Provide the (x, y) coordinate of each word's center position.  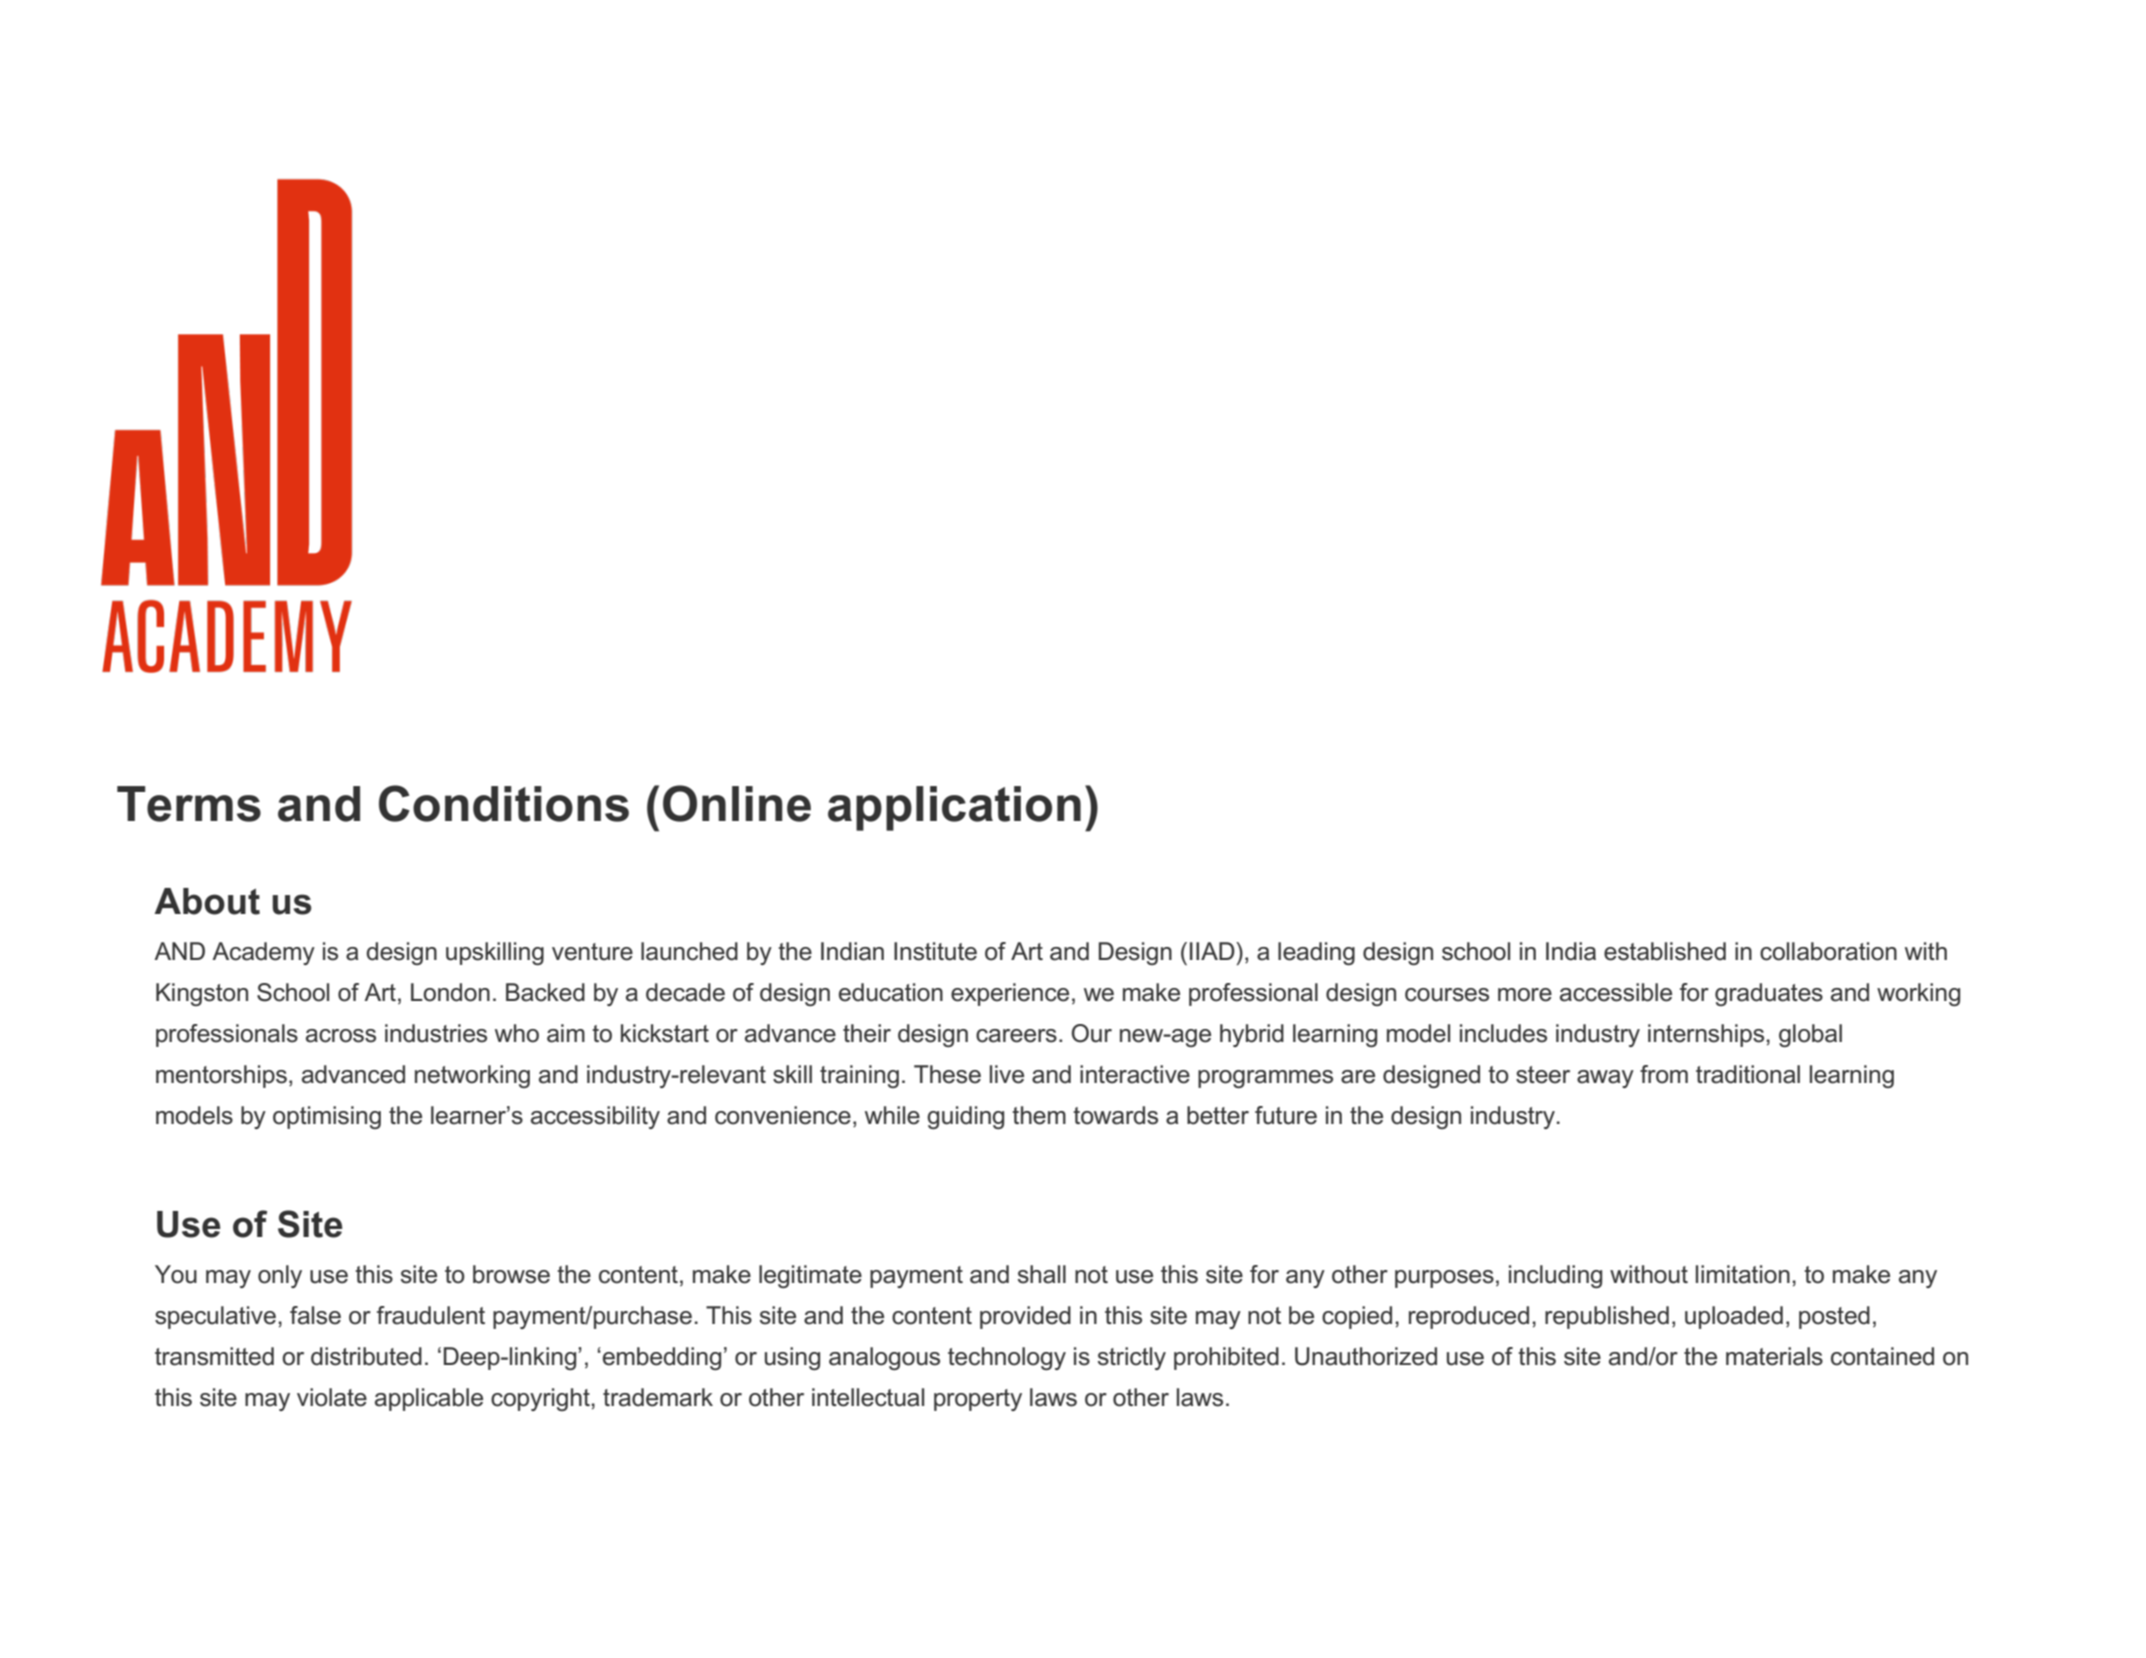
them (1039, 1115)
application (954, 808)
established (1665, 951)
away (1605, 1079)
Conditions (504, 803)
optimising (327, 1117)
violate (332, 1397)
